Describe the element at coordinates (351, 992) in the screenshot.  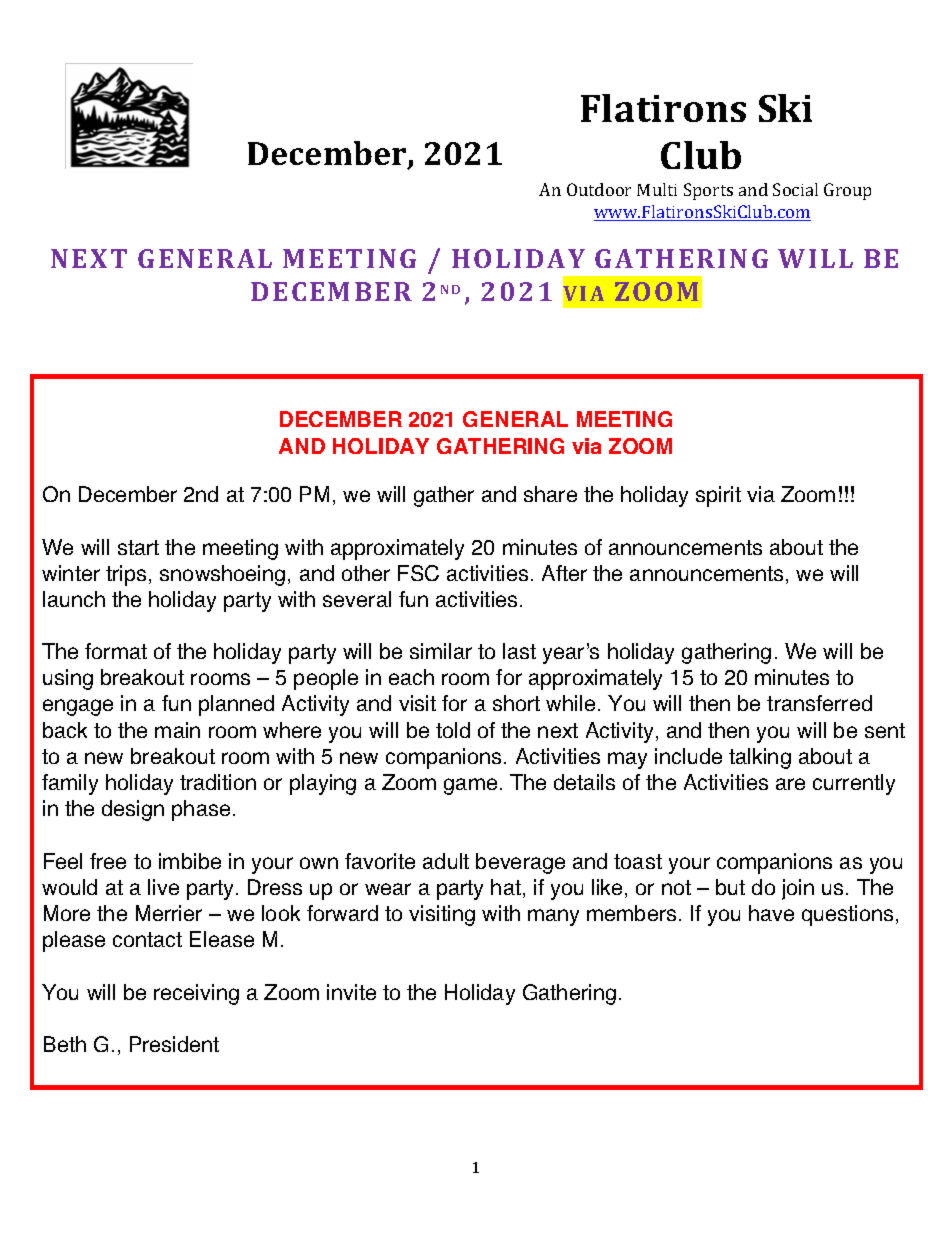
I see `invite` at that location.
